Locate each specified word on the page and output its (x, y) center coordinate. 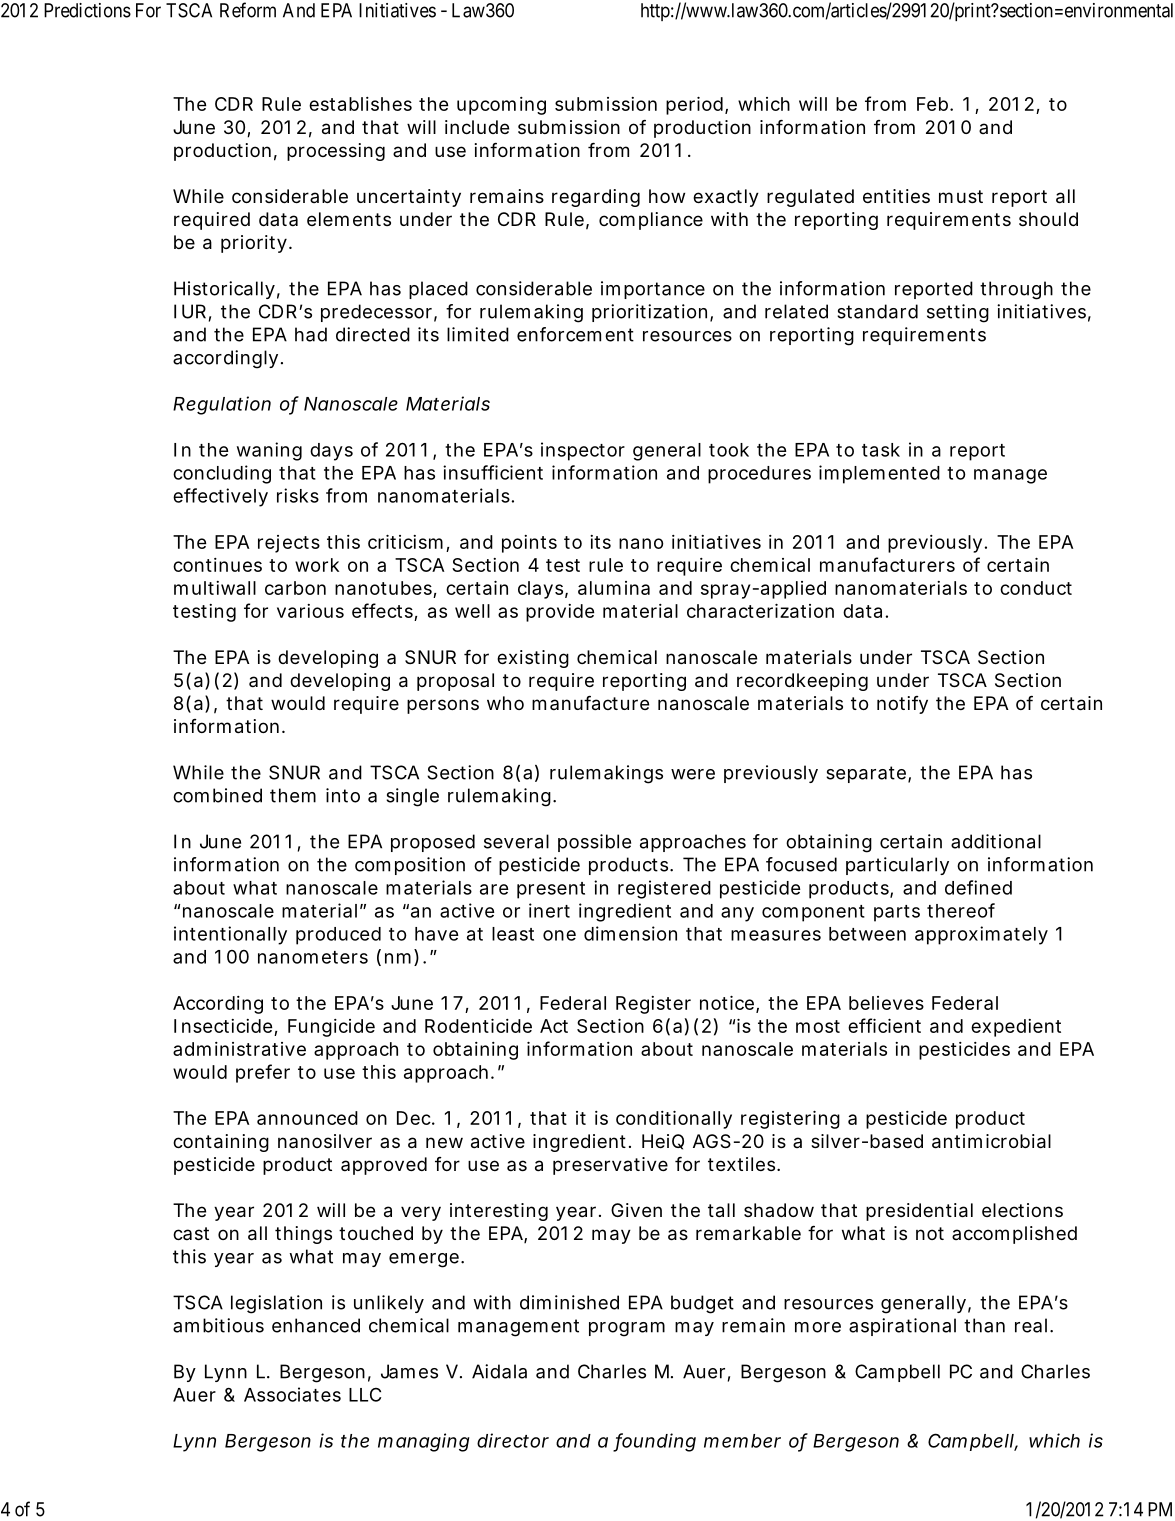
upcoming (501, 106)
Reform (248, 10)
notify (902, 705)
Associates (292, 1394)
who (505, 703)
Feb (934, 104)
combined (217, 795)
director (513, 1440)
